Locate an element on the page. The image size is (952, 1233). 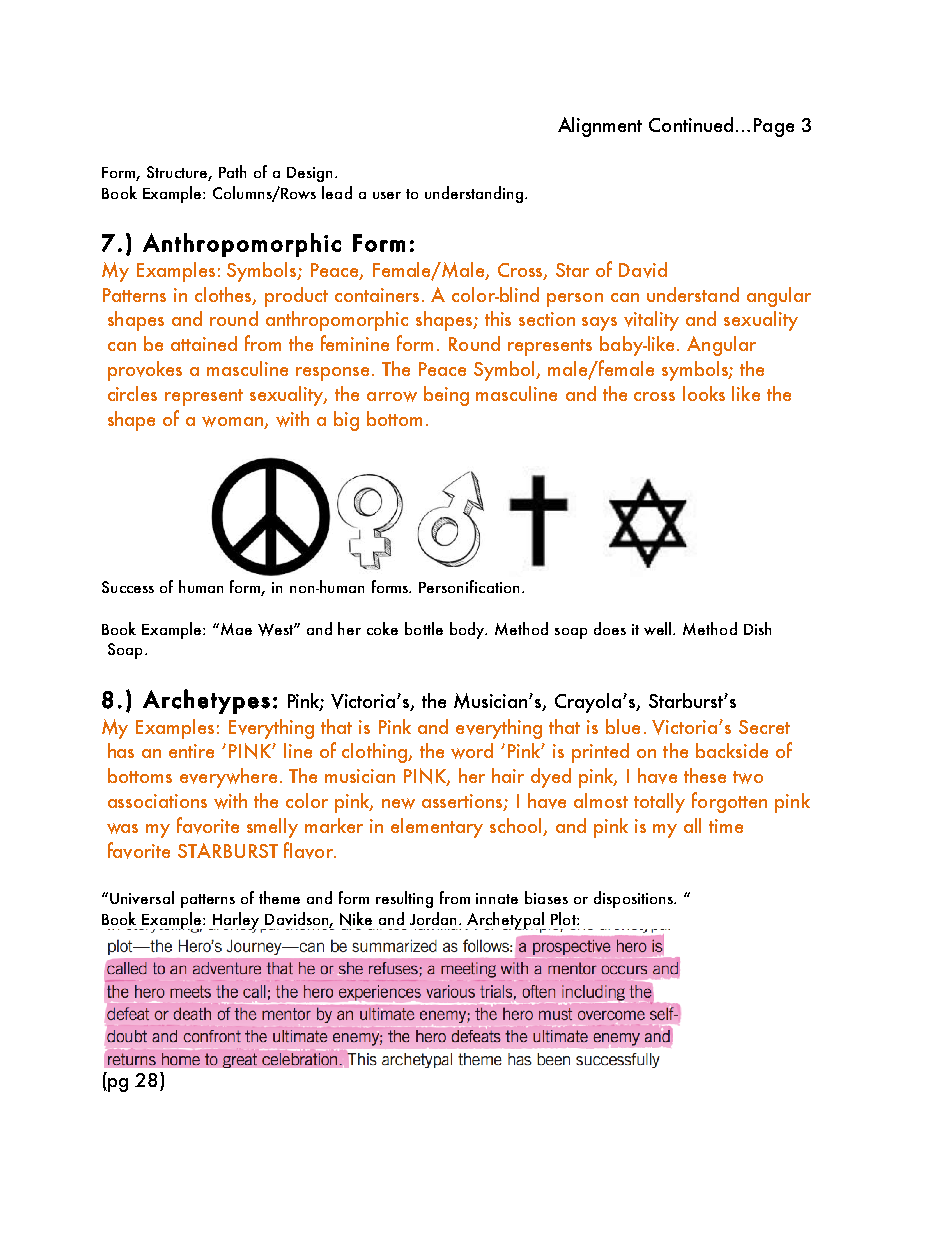
Path is located at coordinates (232, 171).
